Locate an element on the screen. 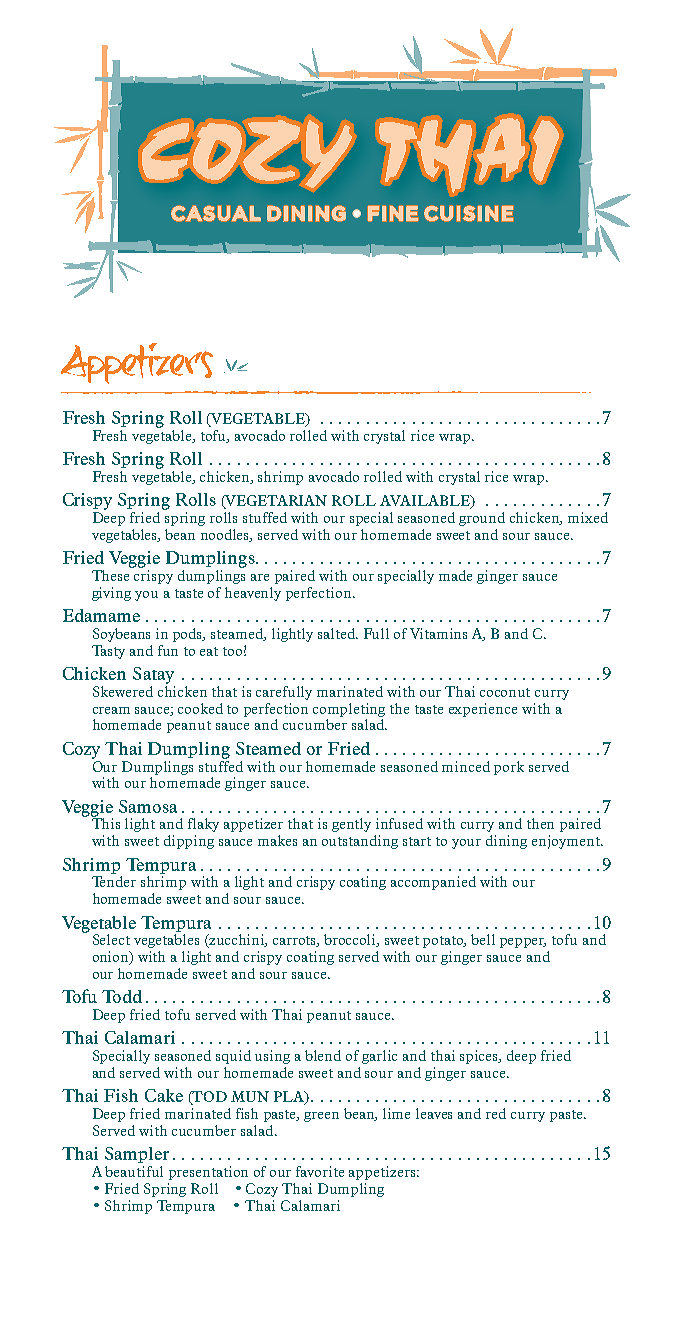 The image size is (685, 1330). AVAILABLE is located at coordinates (426, 502).
